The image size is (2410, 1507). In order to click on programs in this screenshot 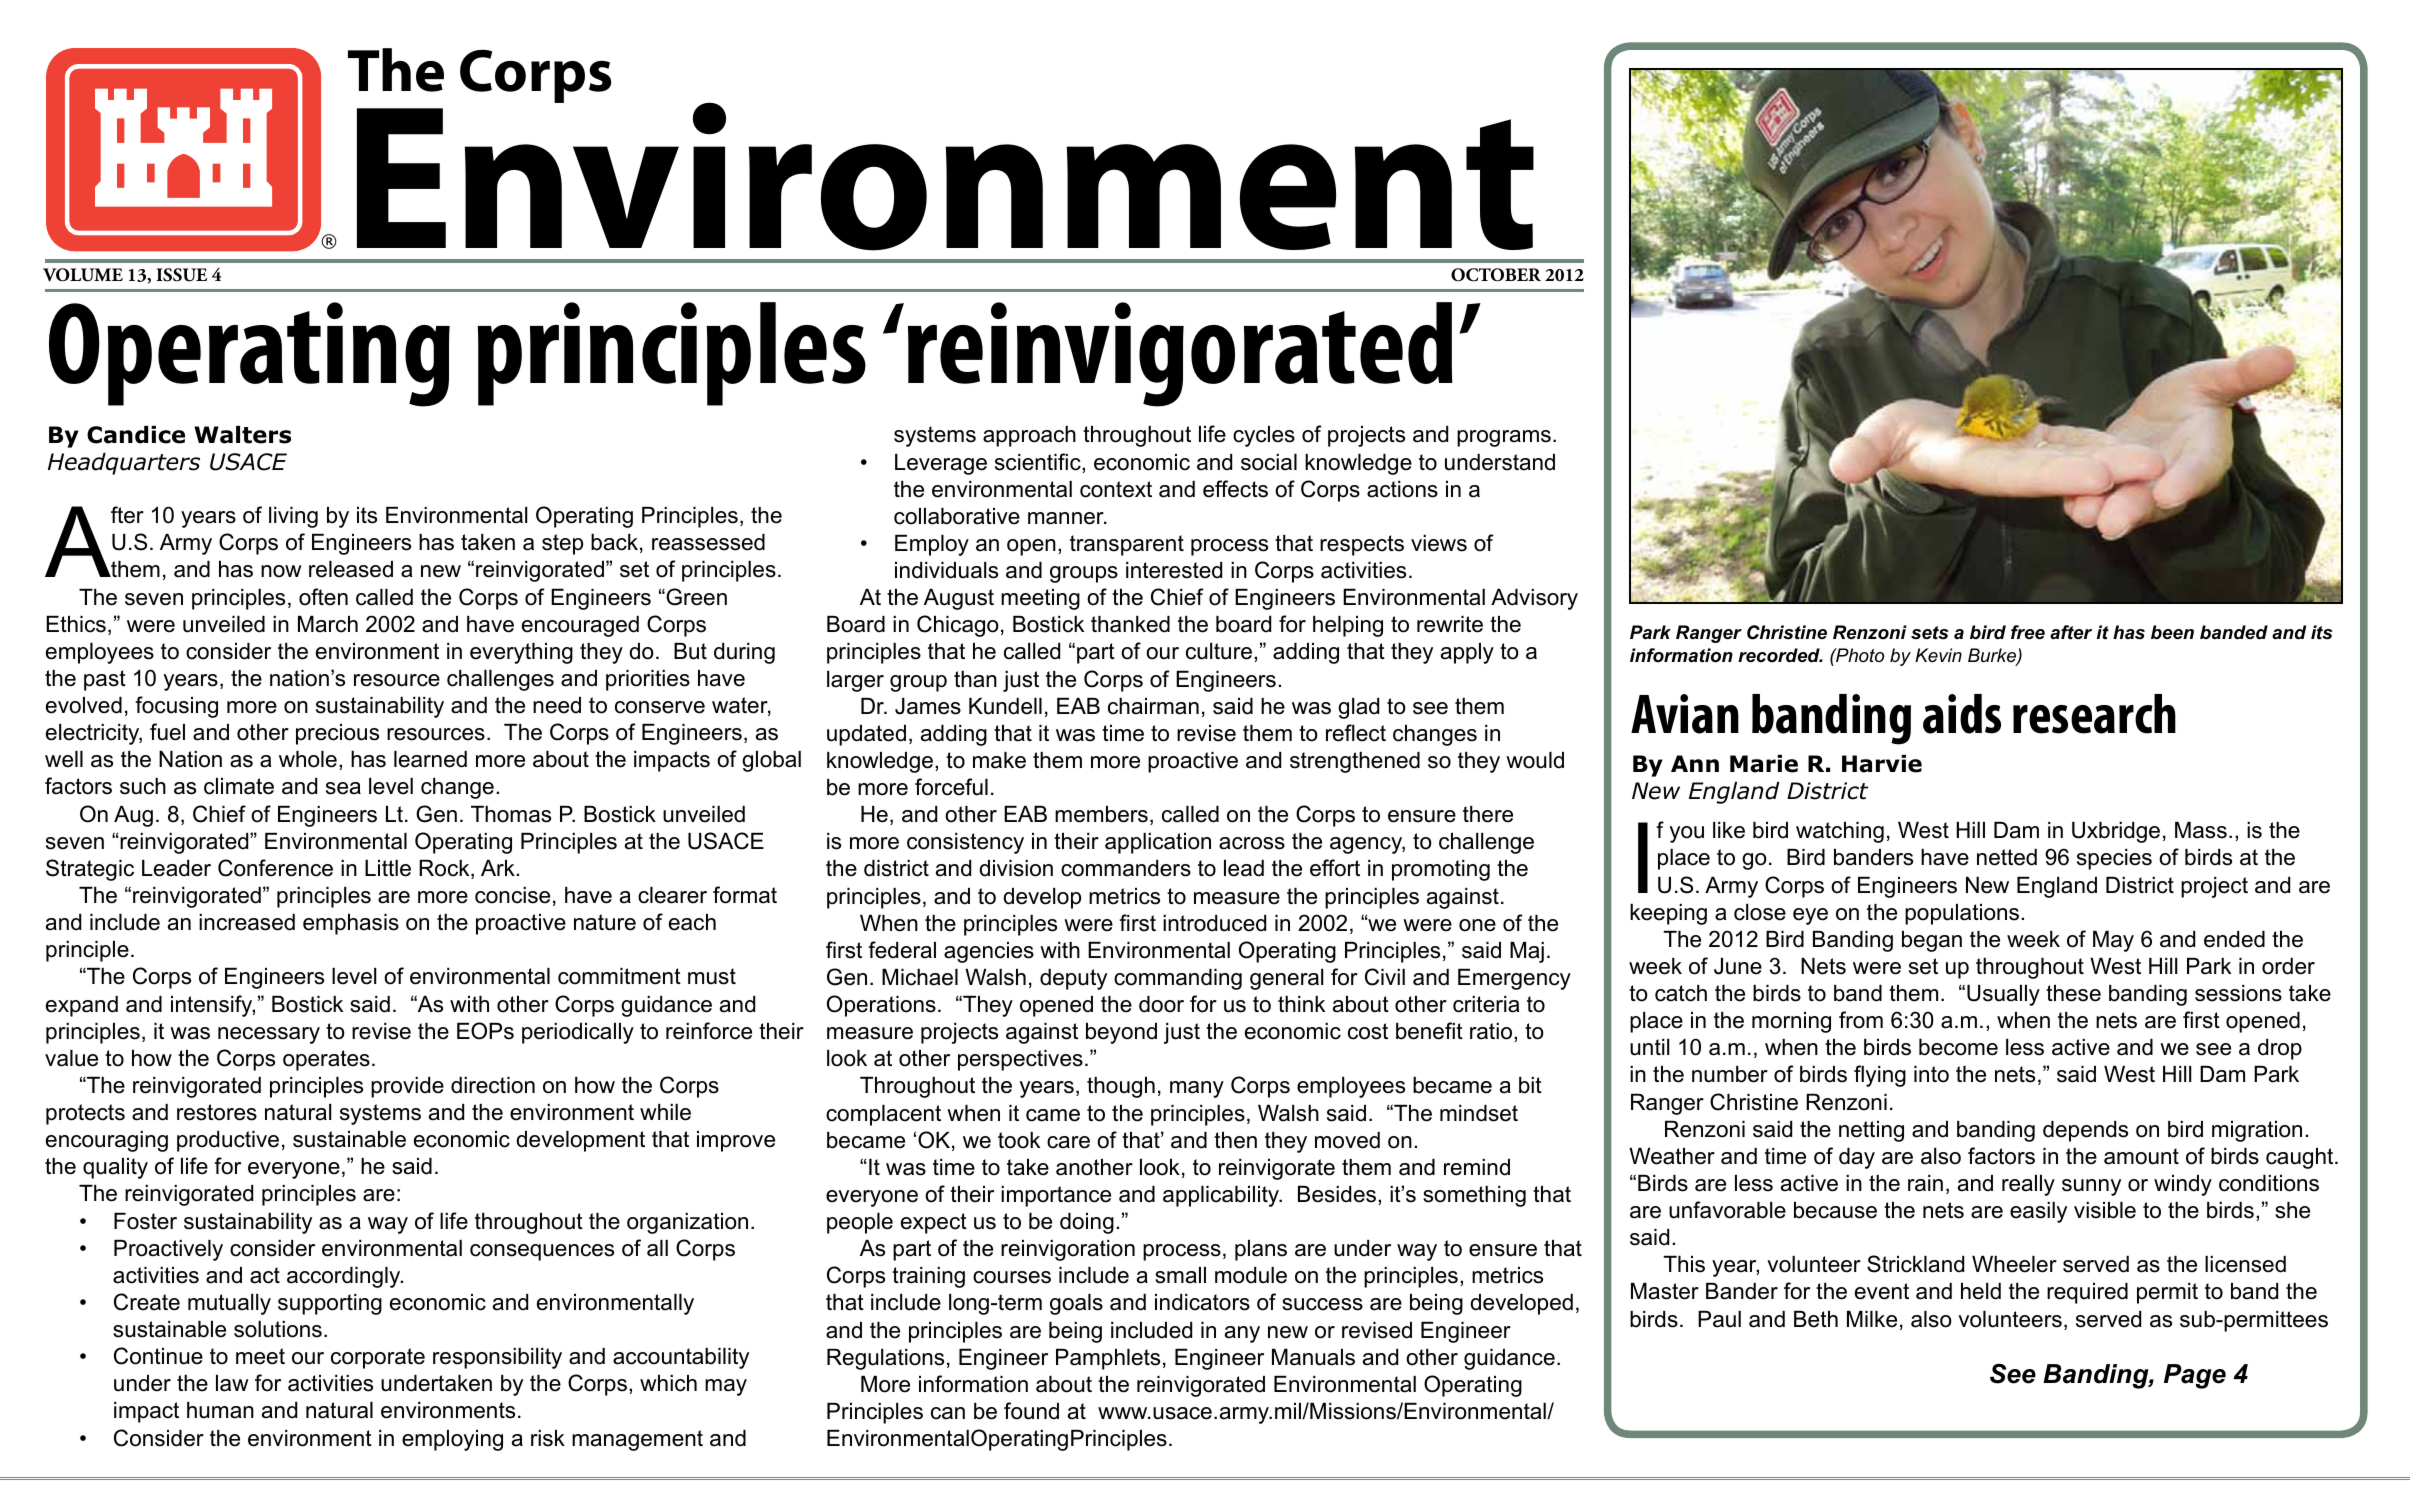, I will do `click(1504, 438)`.
